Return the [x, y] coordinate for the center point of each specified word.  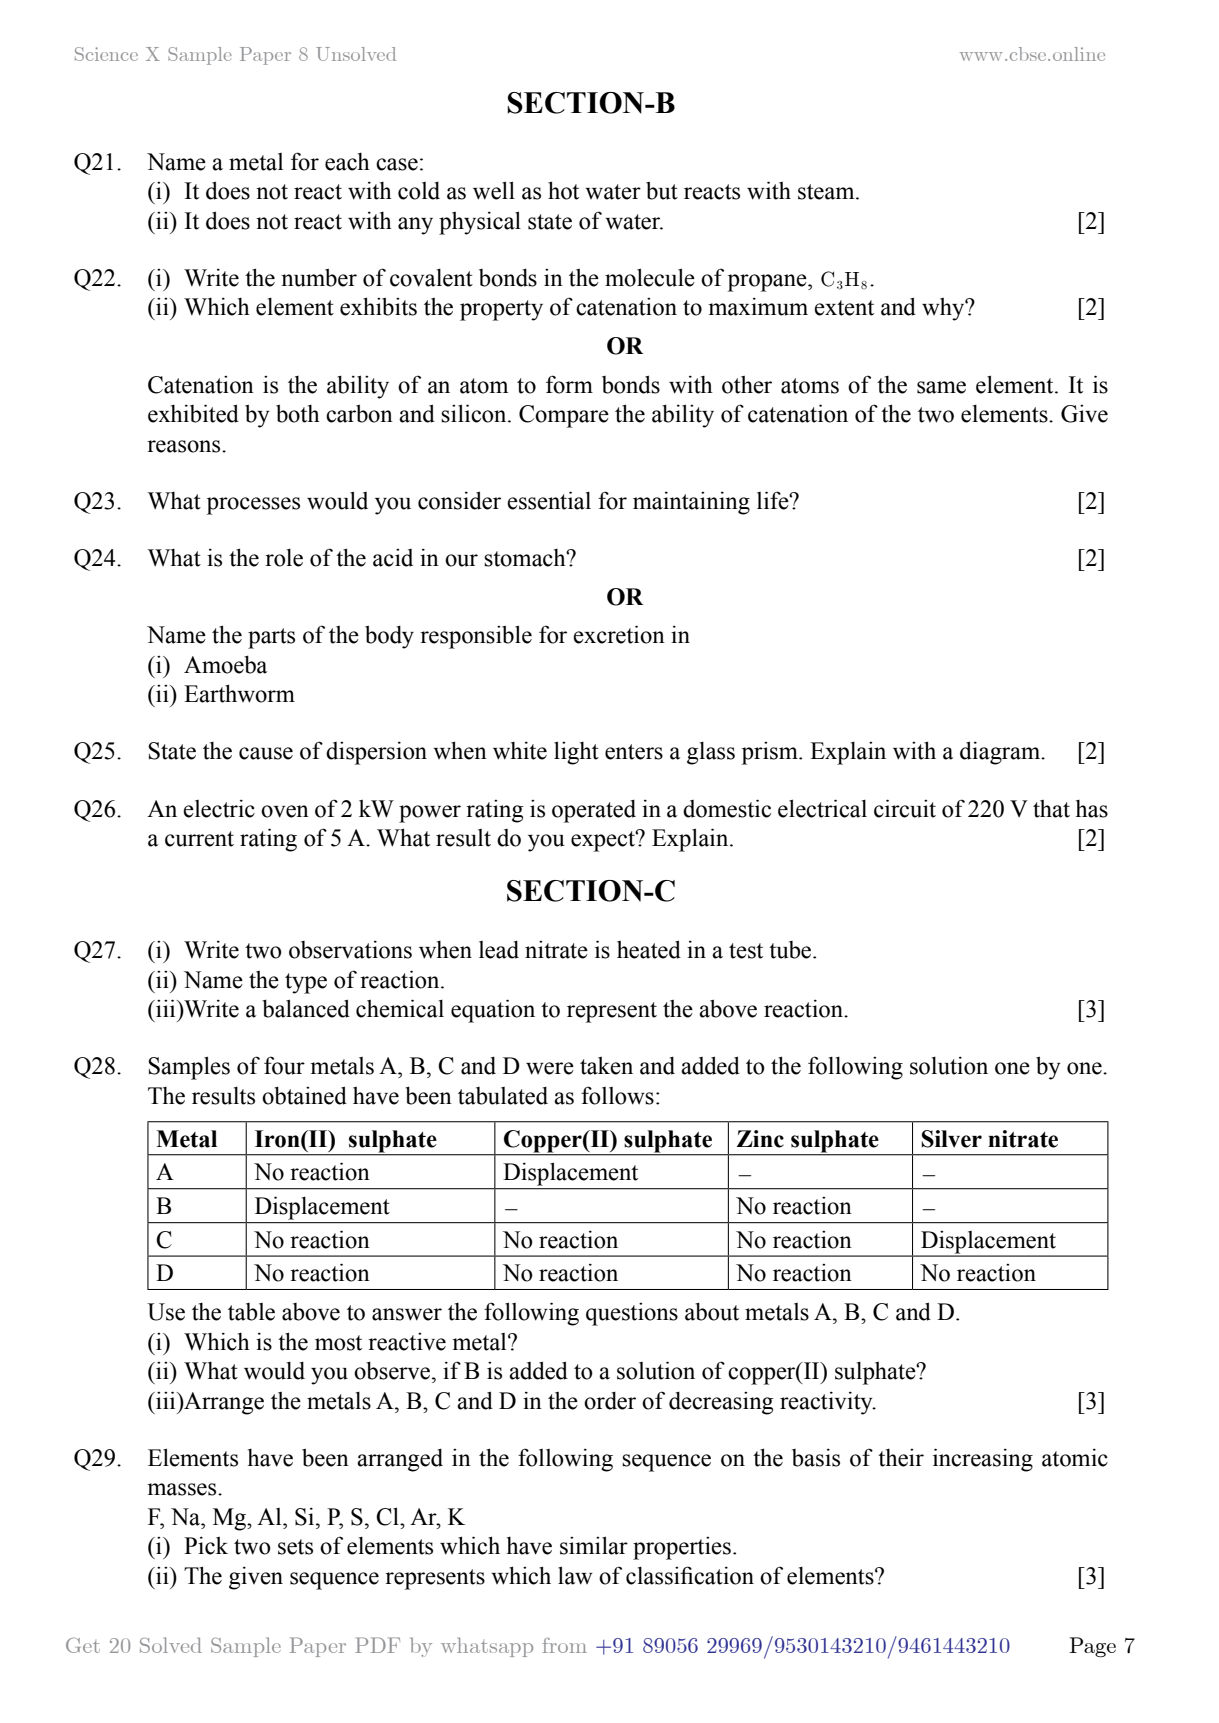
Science [106, 54]
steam [827, 192]
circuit [905, 808]
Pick [206, 1545]
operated [594, 811]
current [199, 839]
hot [563, 190]
